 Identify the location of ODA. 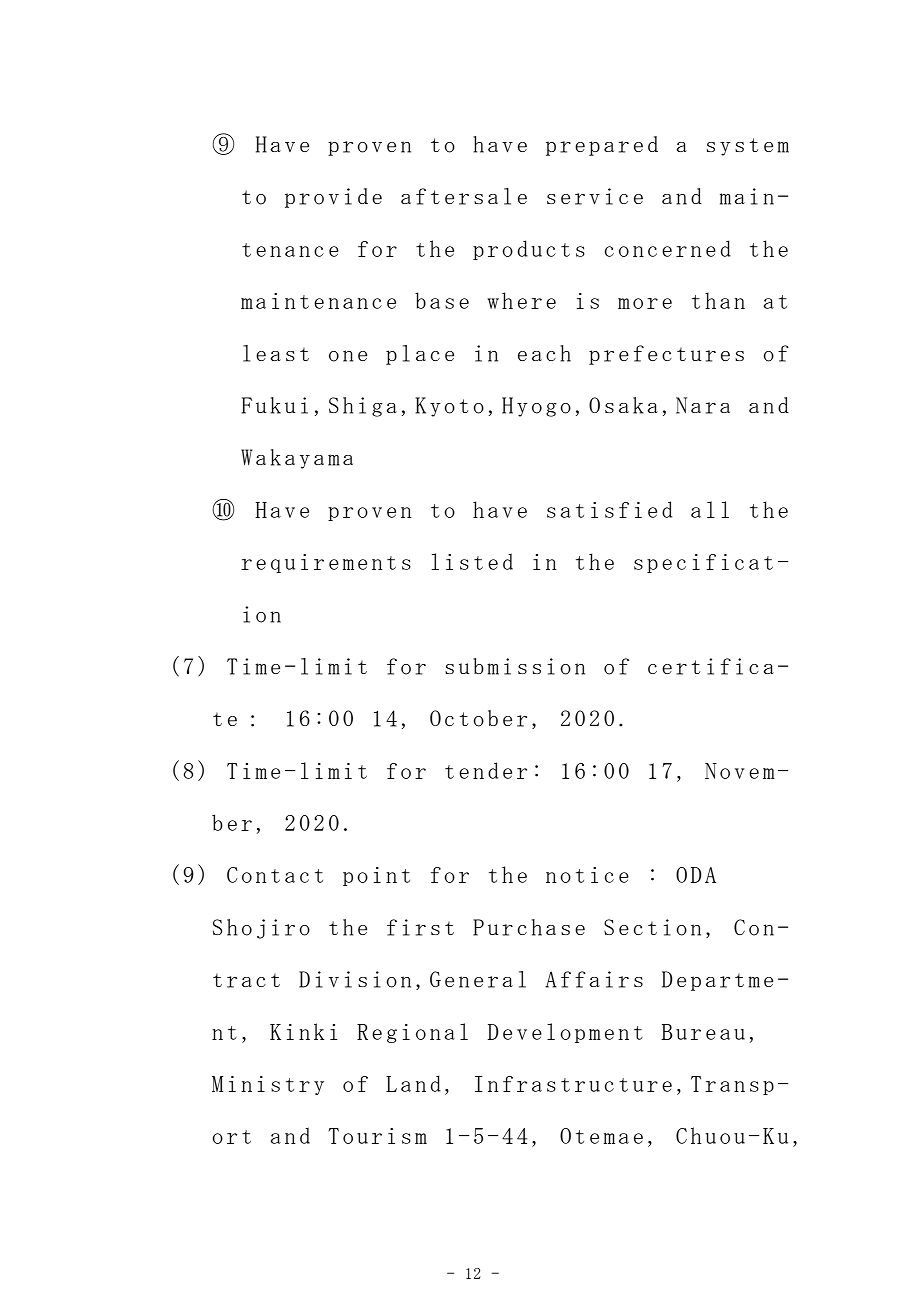
(696, 875).
